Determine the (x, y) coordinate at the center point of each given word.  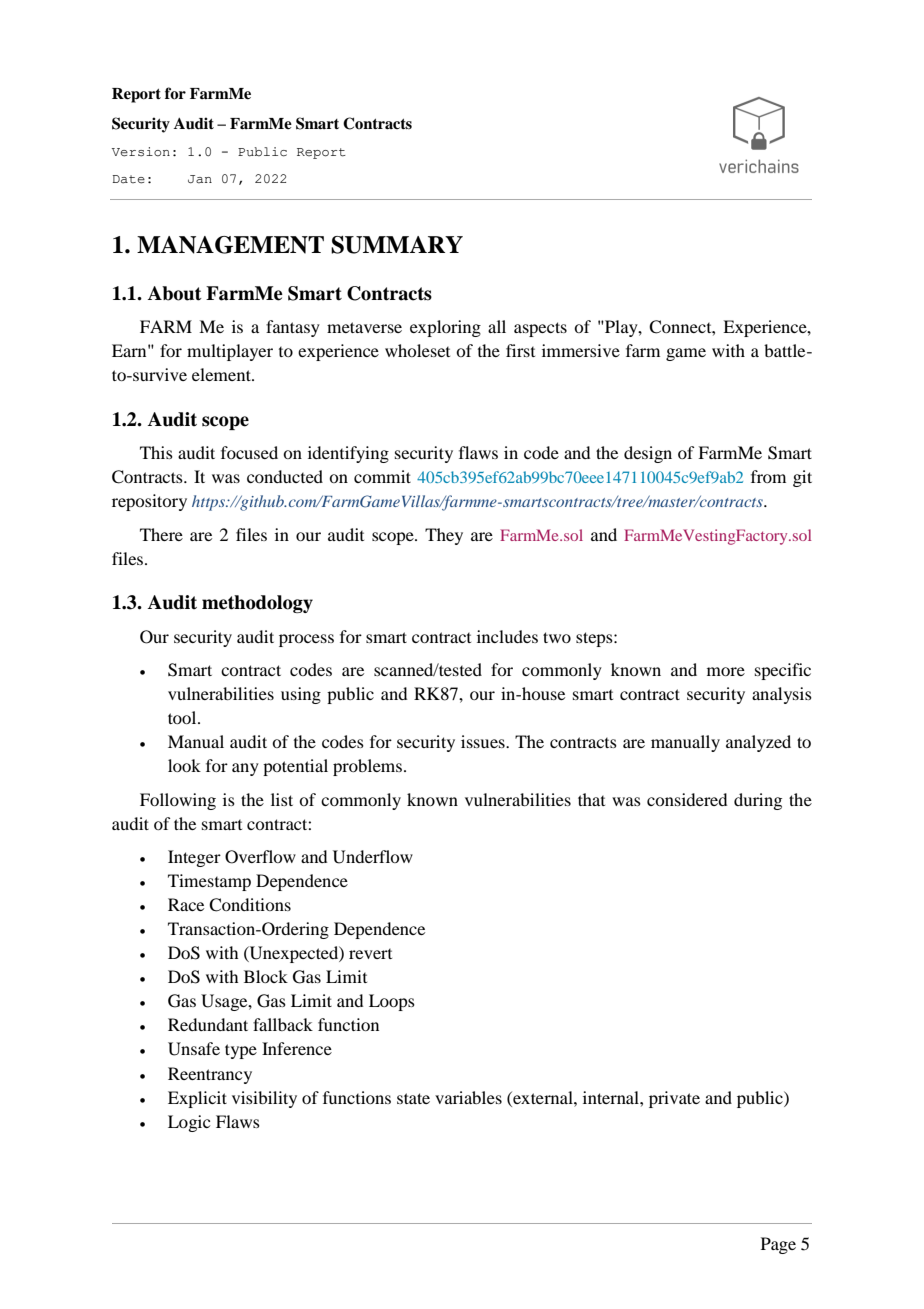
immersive (581, 350)
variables (468, 1097)
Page (778, 1245)
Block (266, 976)
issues (484, 741)
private (674, 1099)
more (726, 671)
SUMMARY (397, 245)
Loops (392, 1002)
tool (183, 717)
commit (382, 476)
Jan (200, 179)
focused (249, 452)
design (648, 454)
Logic (189, 1123)
